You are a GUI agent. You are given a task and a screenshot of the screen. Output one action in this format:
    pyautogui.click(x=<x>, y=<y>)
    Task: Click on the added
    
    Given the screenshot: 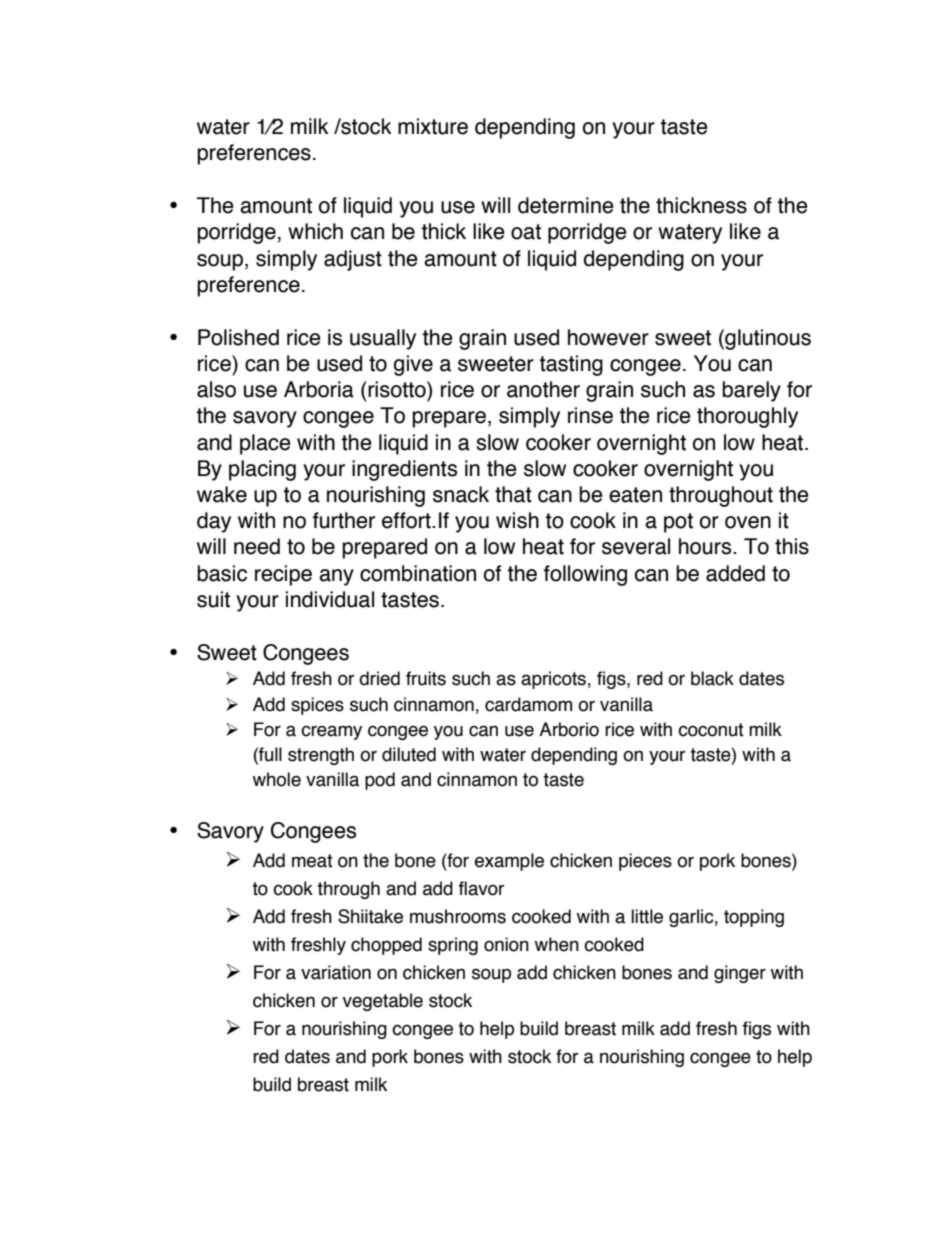 What is the action you would take?
    pyautogui.click(x=735, y=573)
